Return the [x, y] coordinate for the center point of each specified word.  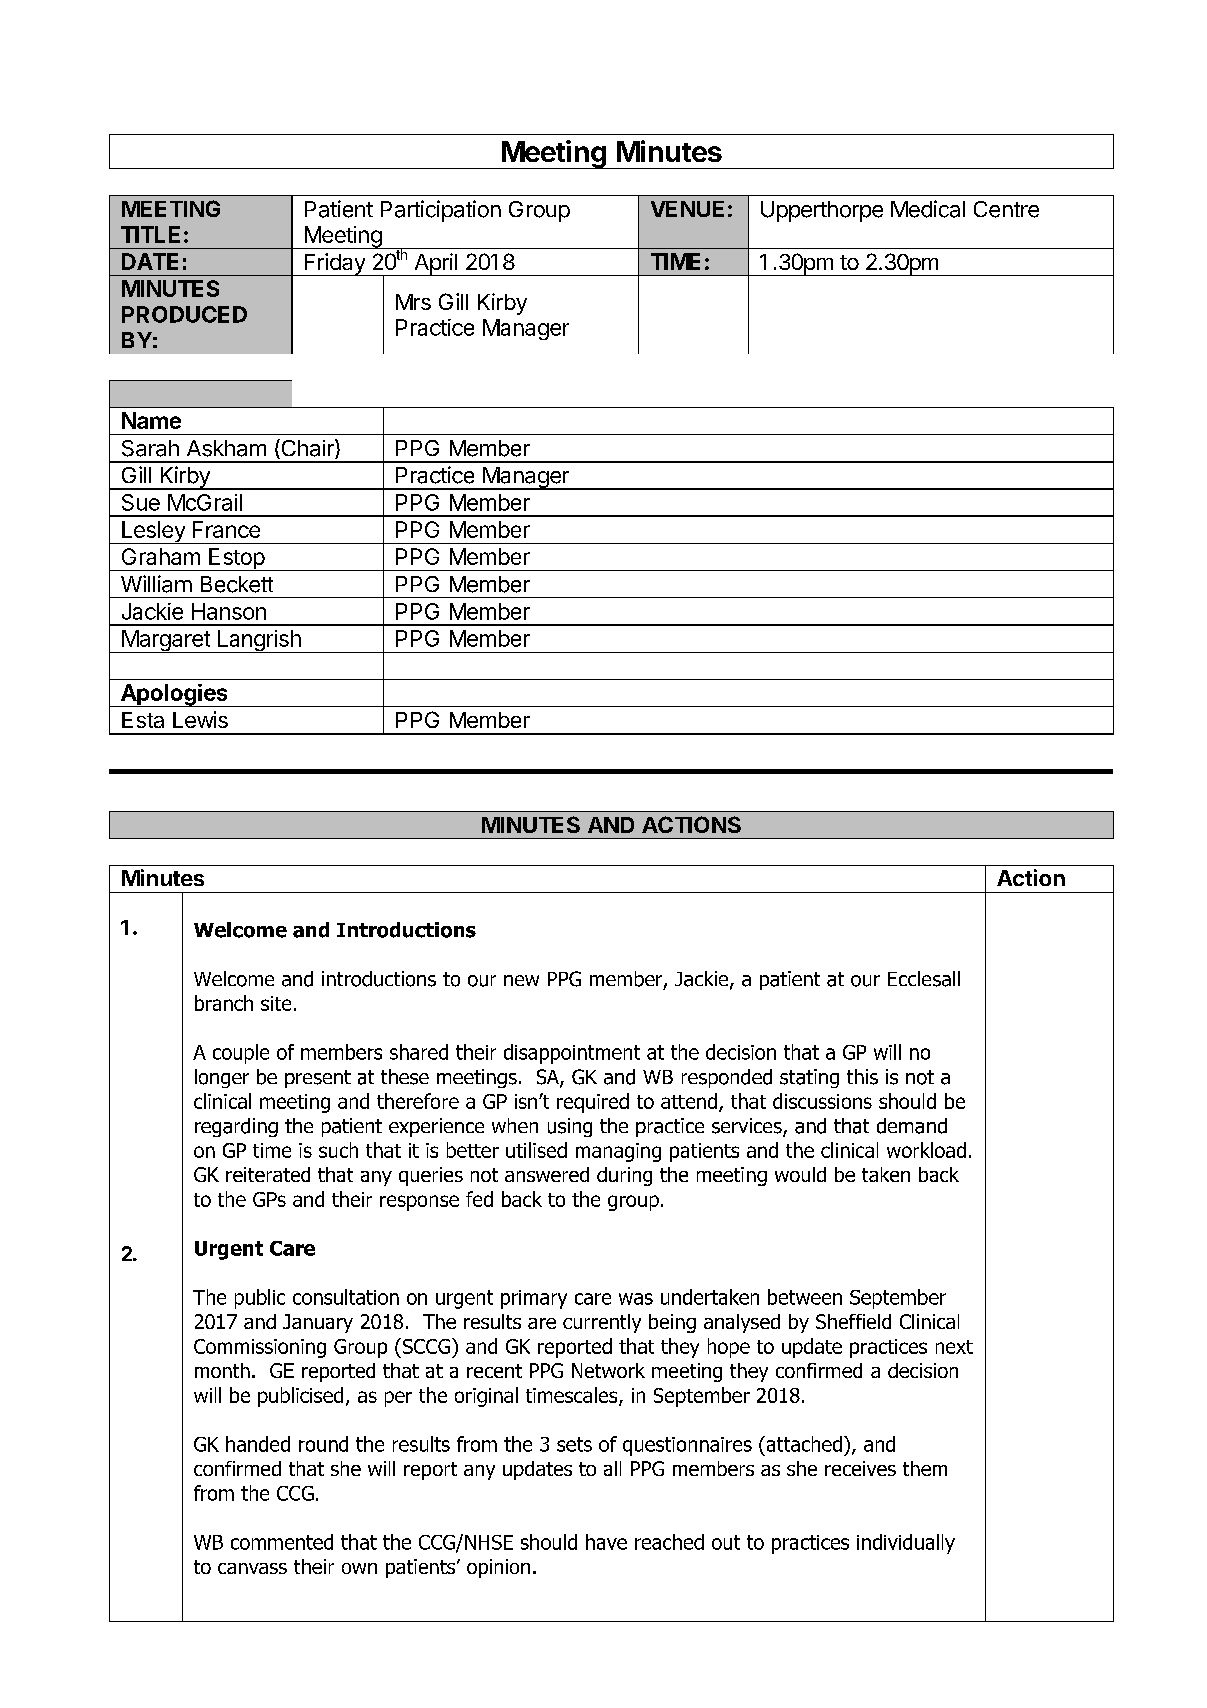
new [521, 980]
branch [224, 1003]
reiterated [268, 1174]
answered [547, 1174]
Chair [307, 449]
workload [926, 1150]
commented [282, 1542]
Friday [334, 264]
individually [906, 1544]
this [862, 1077]
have [606, 1542]
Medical [928, 209]
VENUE [687, 209]
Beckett [237, 584]
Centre [1006, 209]
